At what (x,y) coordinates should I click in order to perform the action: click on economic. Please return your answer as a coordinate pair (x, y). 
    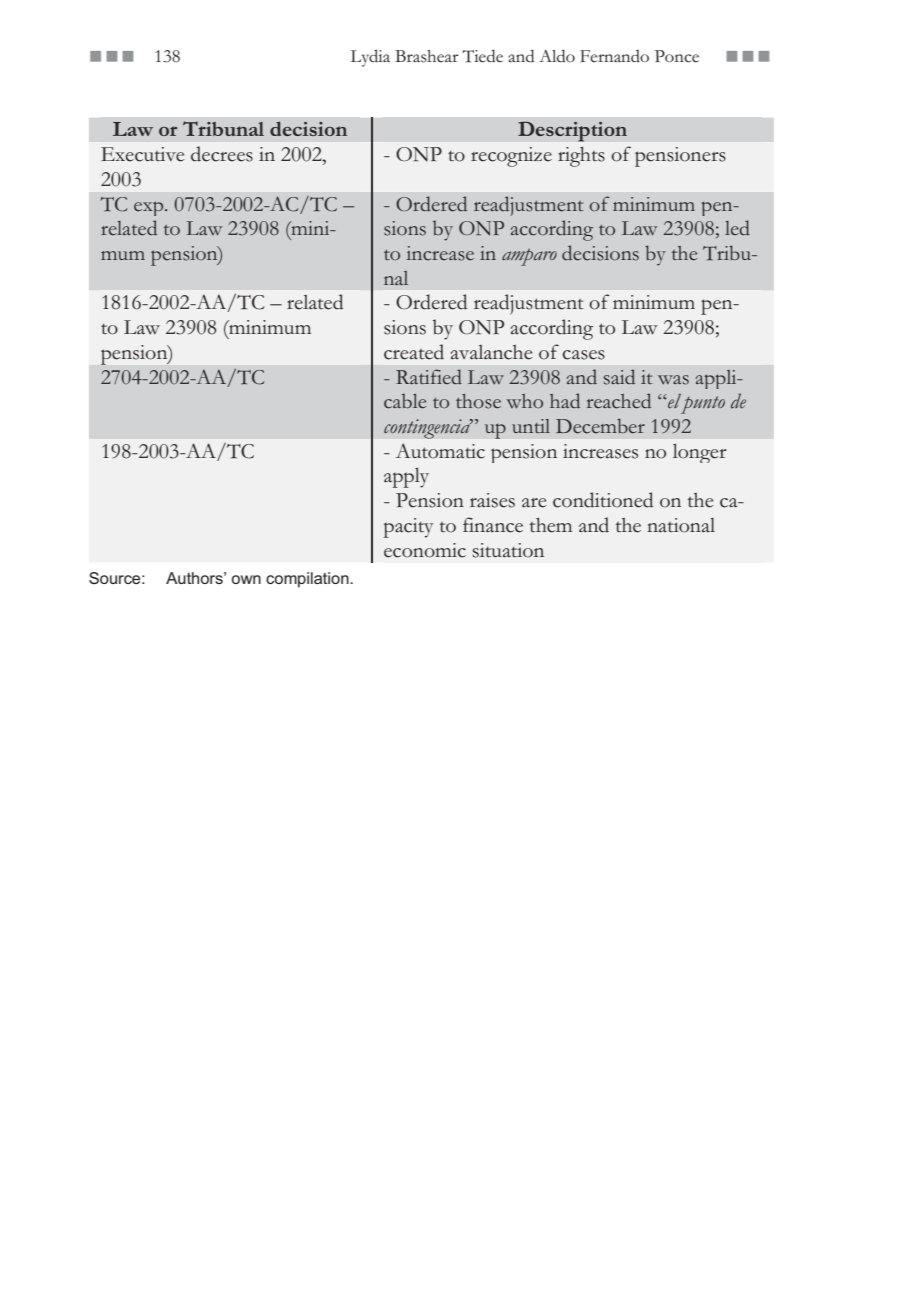
    Looking at the image, I should click on (425, 550).
